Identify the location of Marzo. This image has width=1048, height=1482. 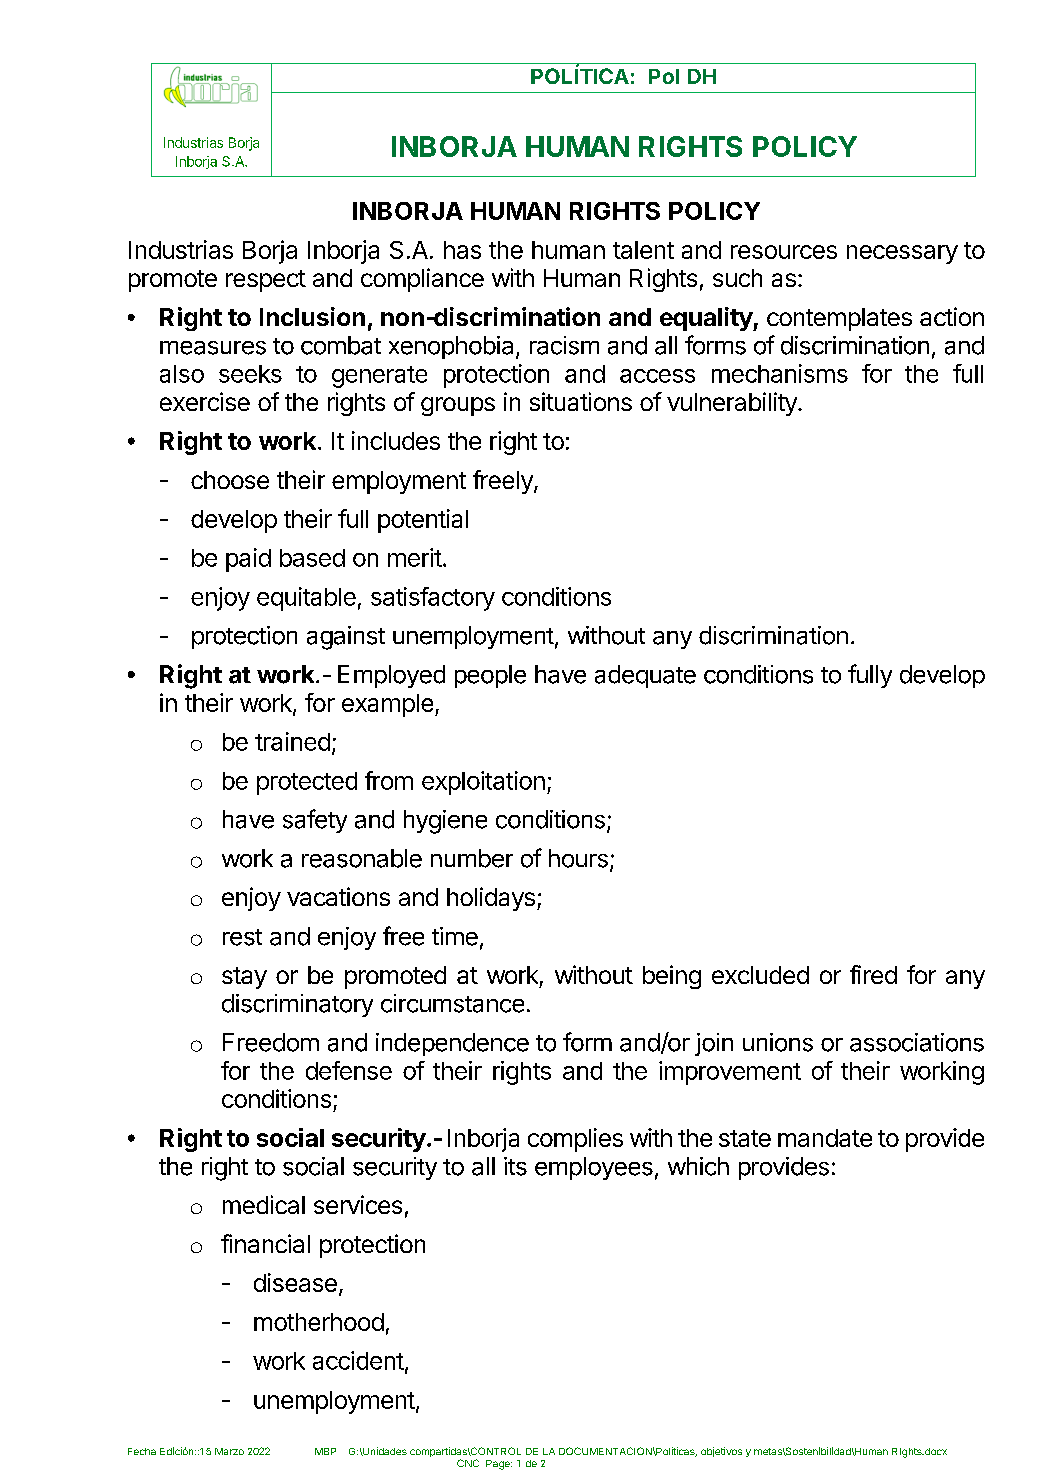
(229, 1451).
